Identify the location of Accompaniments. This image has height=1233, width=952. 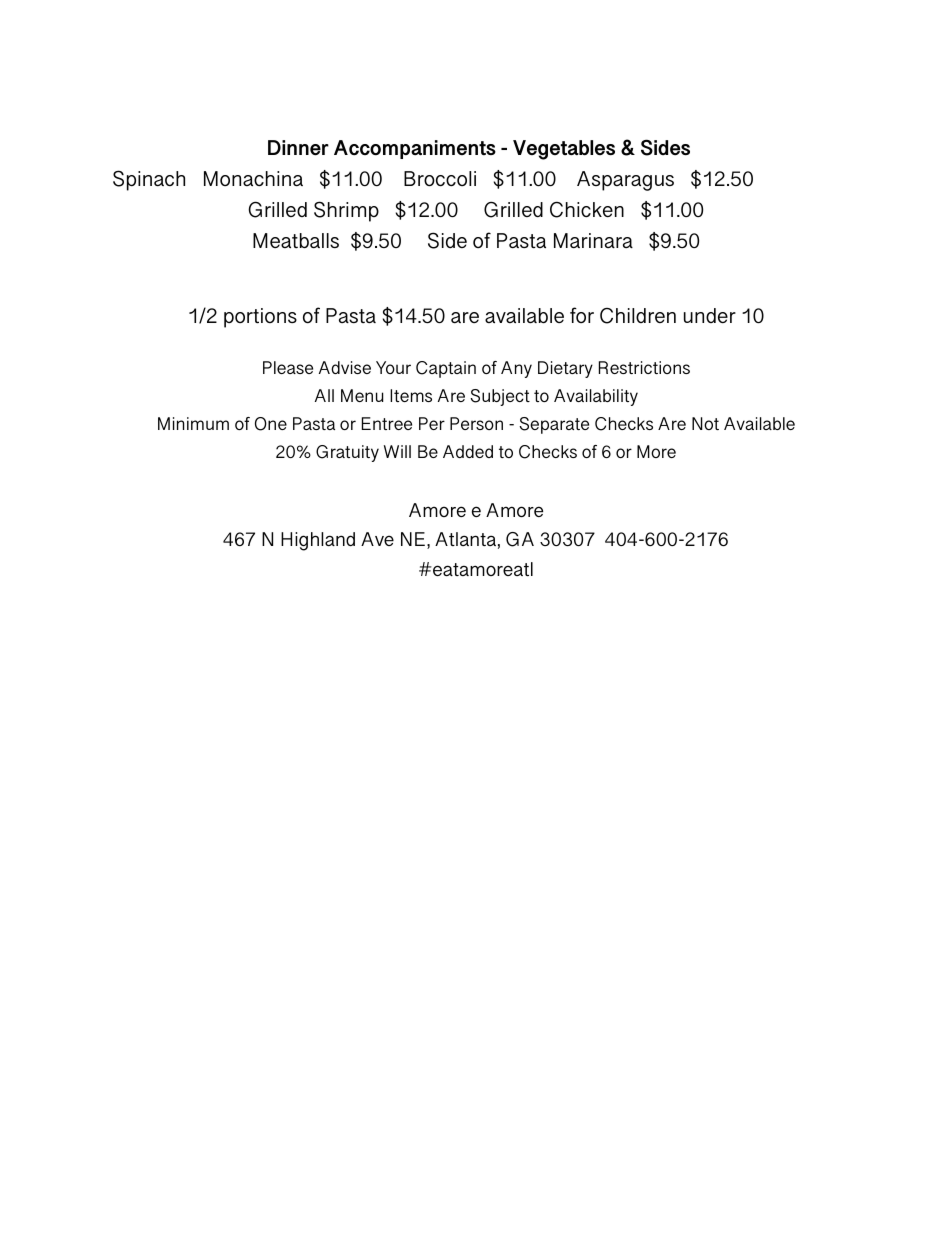
(415, 149).
